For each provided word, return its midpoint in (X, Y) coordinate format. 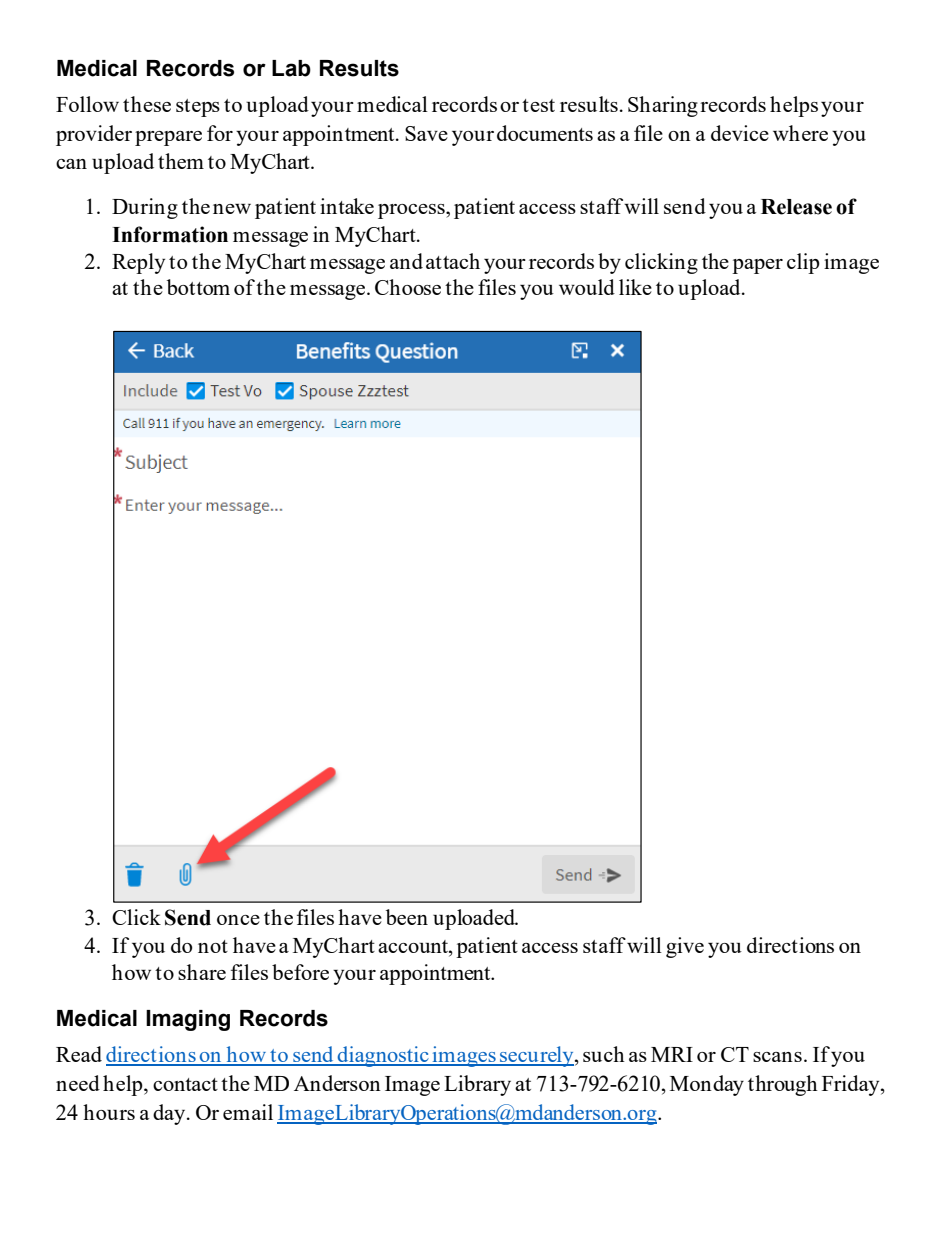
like (635, 287)
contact (185, 1084)
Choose (408, 287)
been (407, 917)
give (685, 947)
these (147, 104)
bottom (198, 287)
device (740, 133)
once (238, 920)
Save (426, 133)
